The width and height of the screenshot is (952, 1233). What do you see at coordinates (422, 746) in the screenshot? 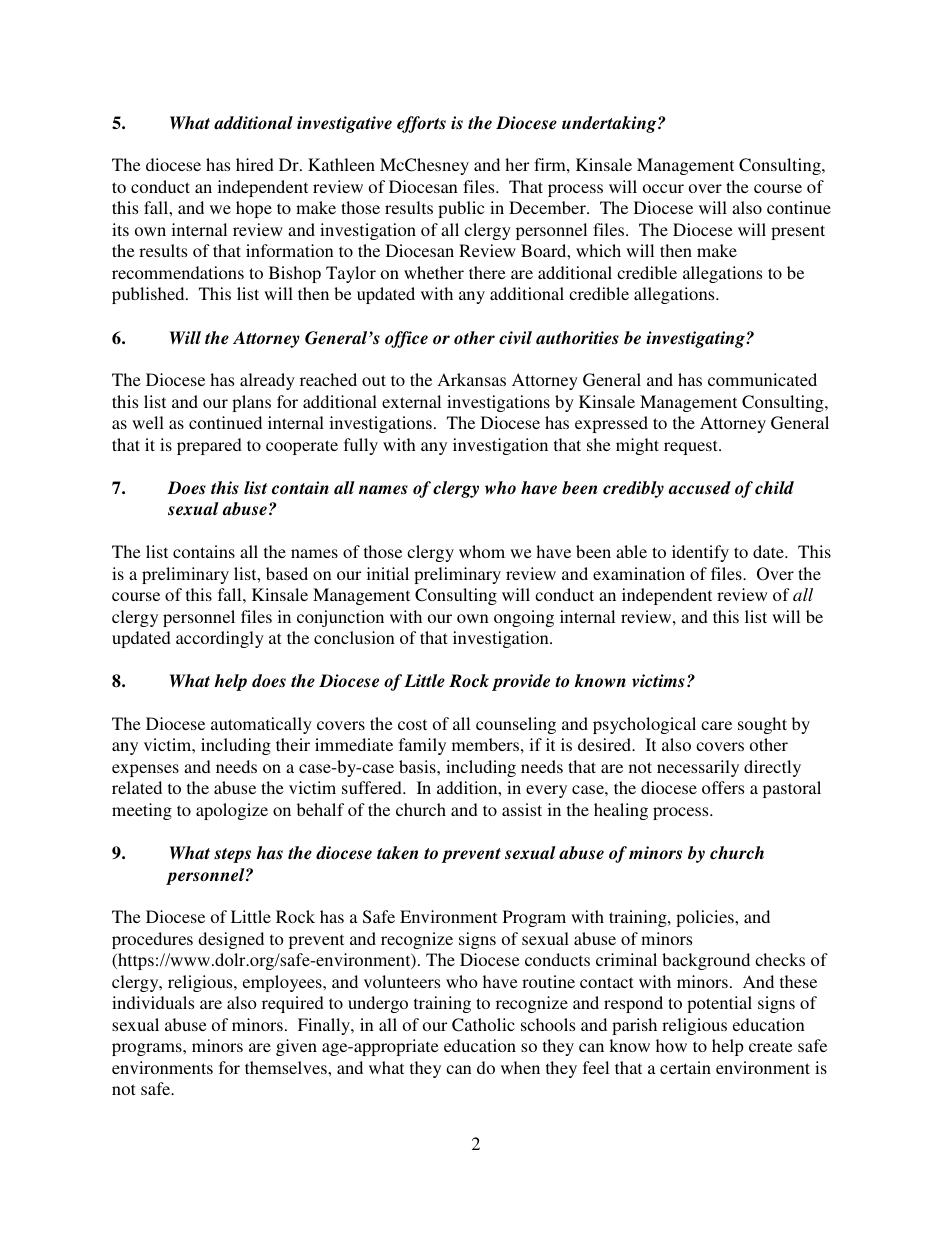
I see `family` at bounding box center [422, 746].
